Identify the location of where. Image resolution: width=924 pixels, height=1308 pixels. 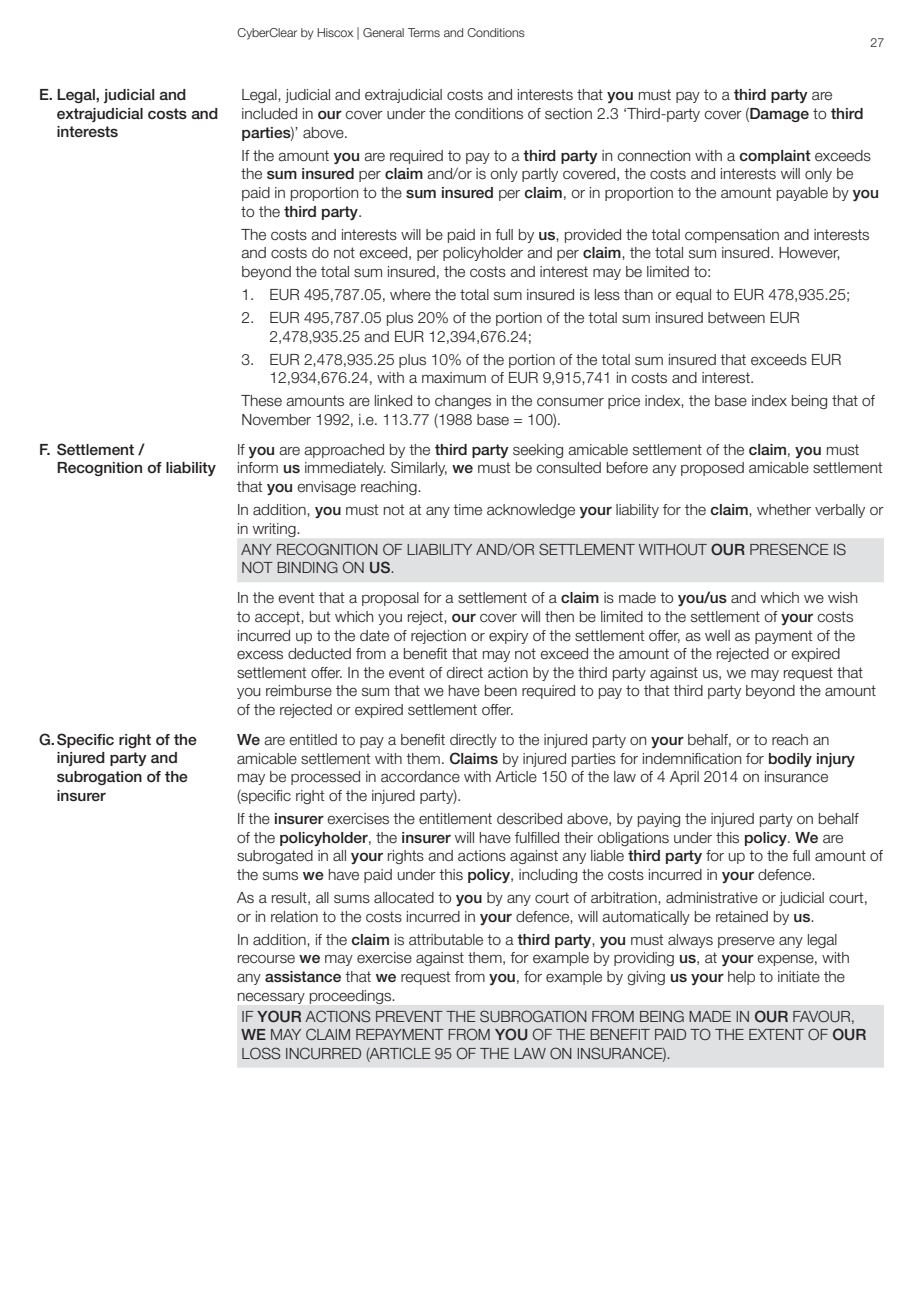
(410, 295).
